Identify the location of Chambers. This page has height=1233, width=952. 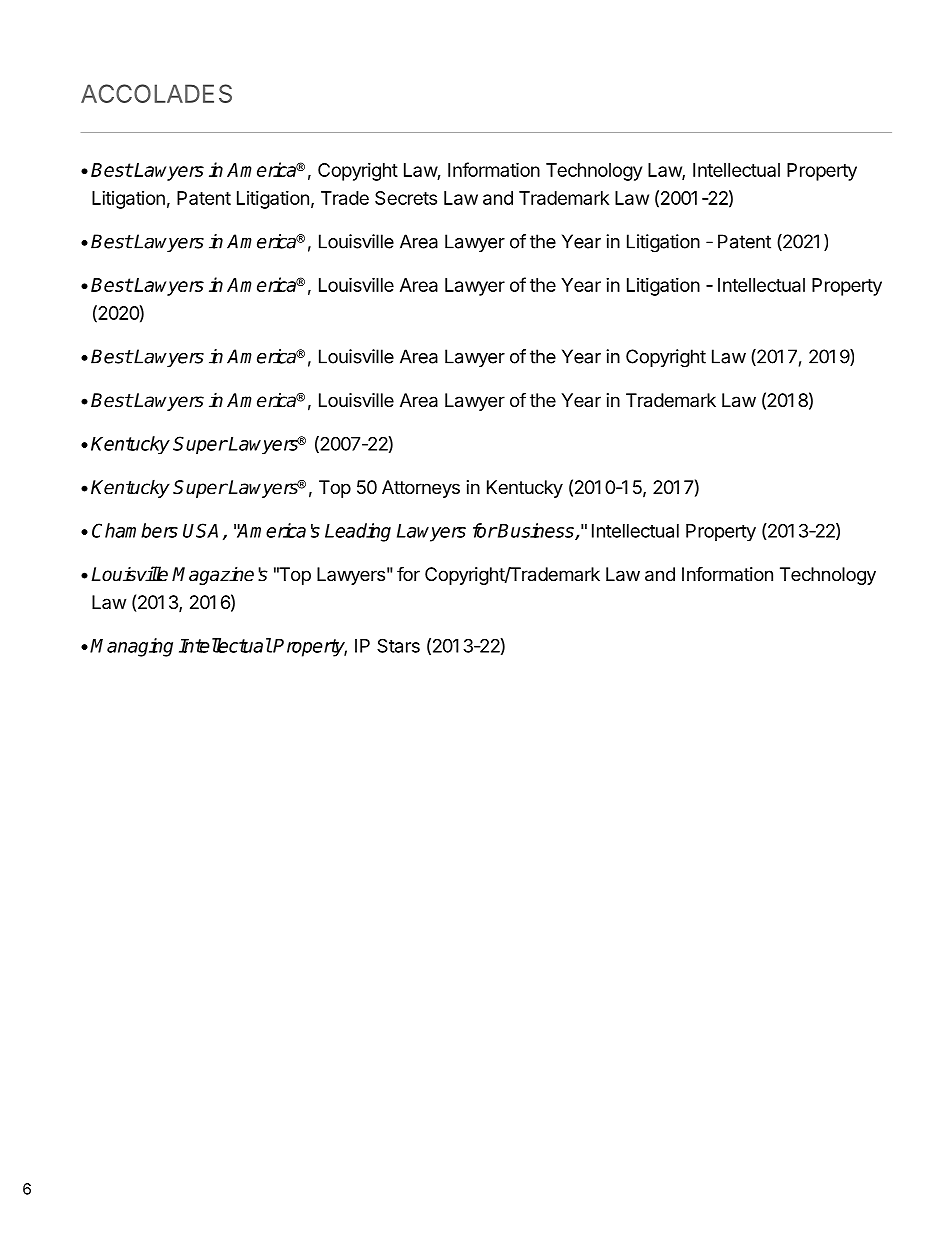
(135, 530).
